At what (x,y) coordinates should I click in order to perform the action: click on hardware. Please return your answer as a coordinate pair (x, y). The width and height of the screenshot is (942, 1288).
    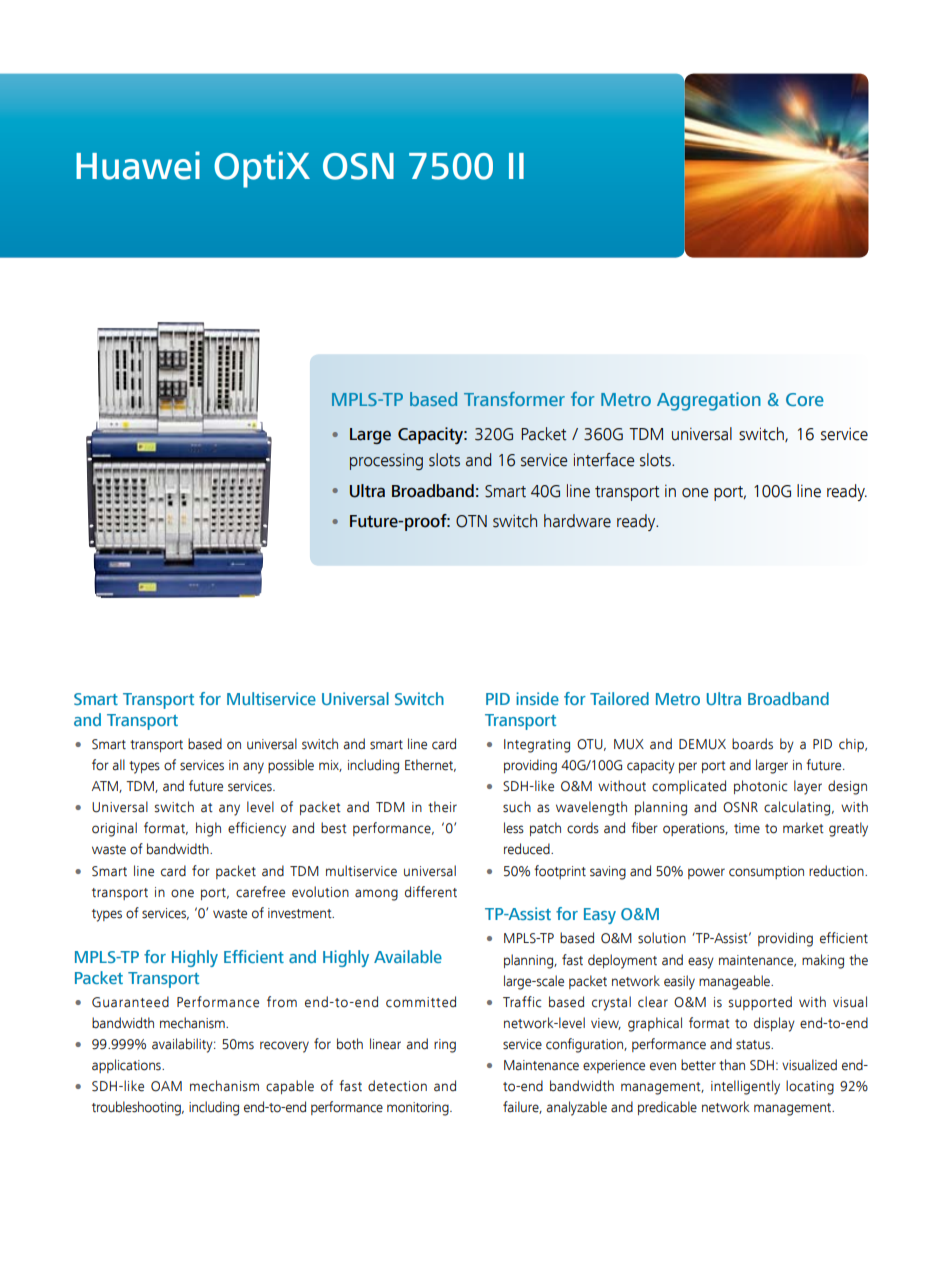
    Looking at the image, I should click on (577, 521).
